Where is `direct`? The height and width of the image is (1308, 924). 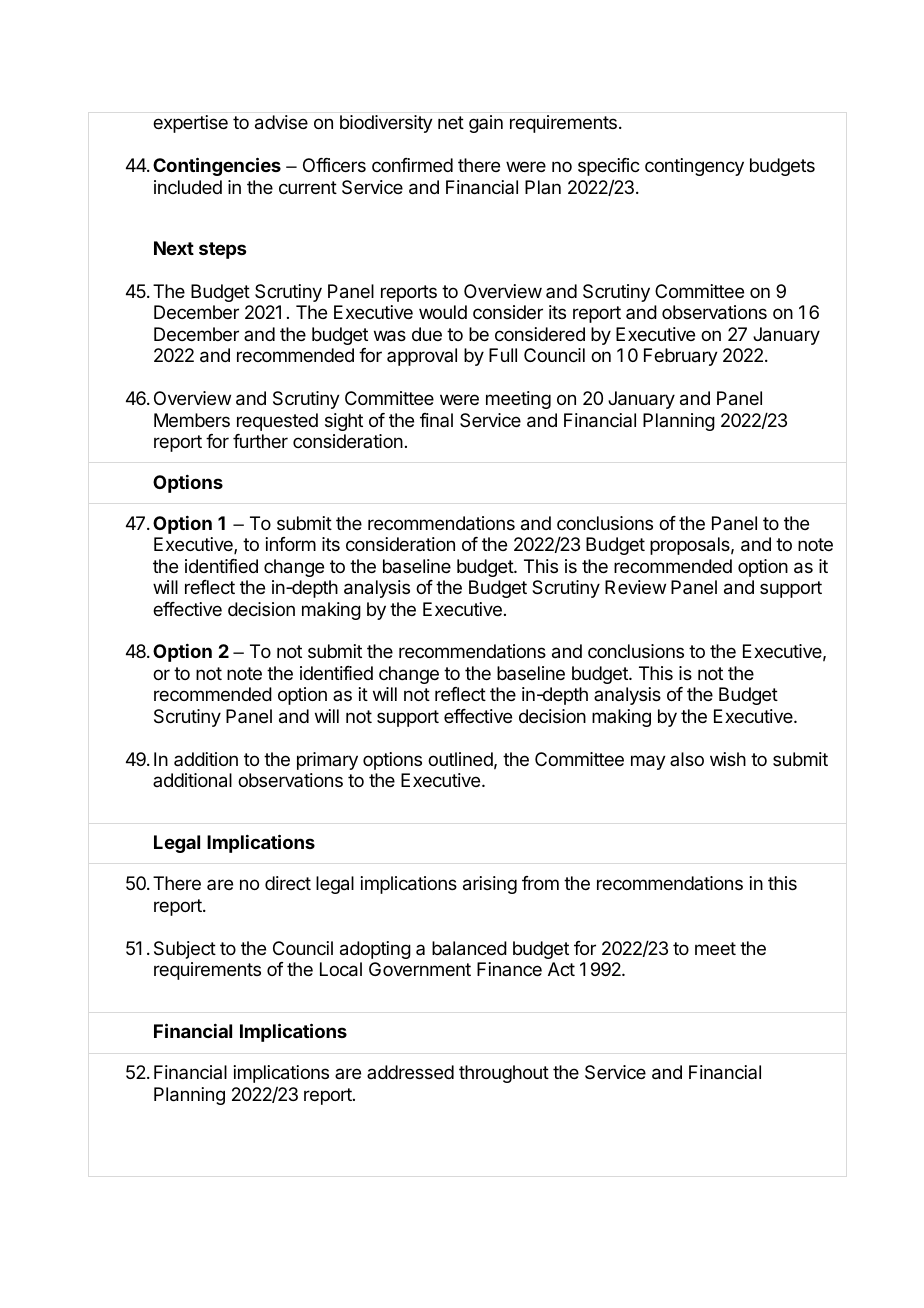 direct is located at coordinates (288, 883).
